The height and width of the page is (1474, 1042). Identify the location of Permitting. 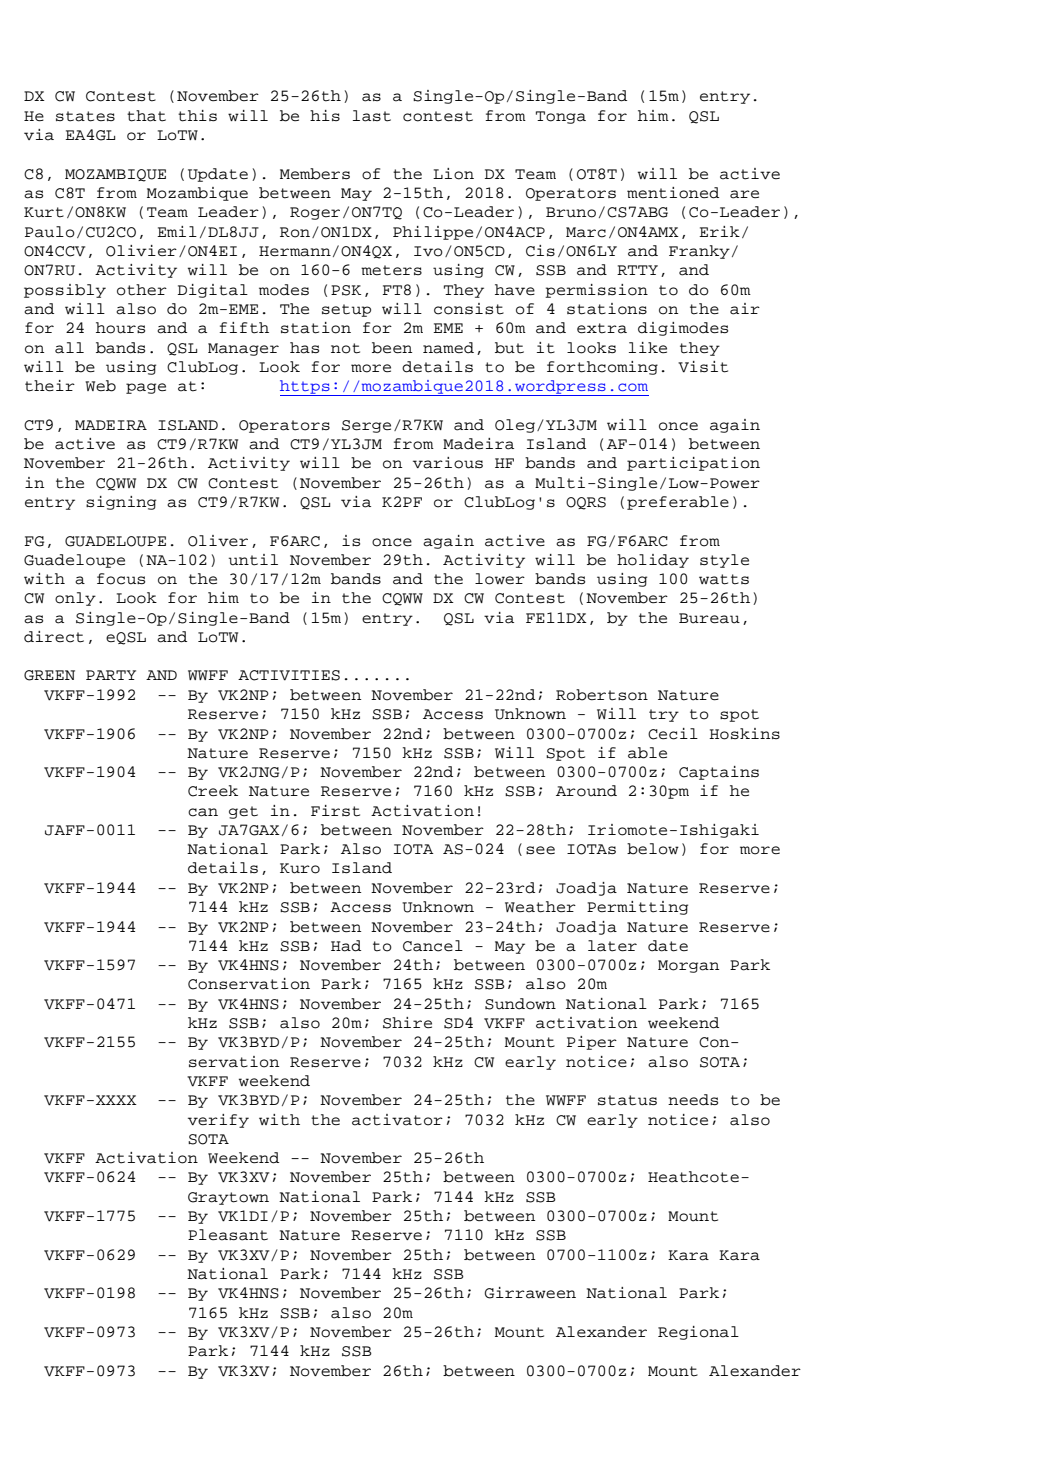
(637, 908).
